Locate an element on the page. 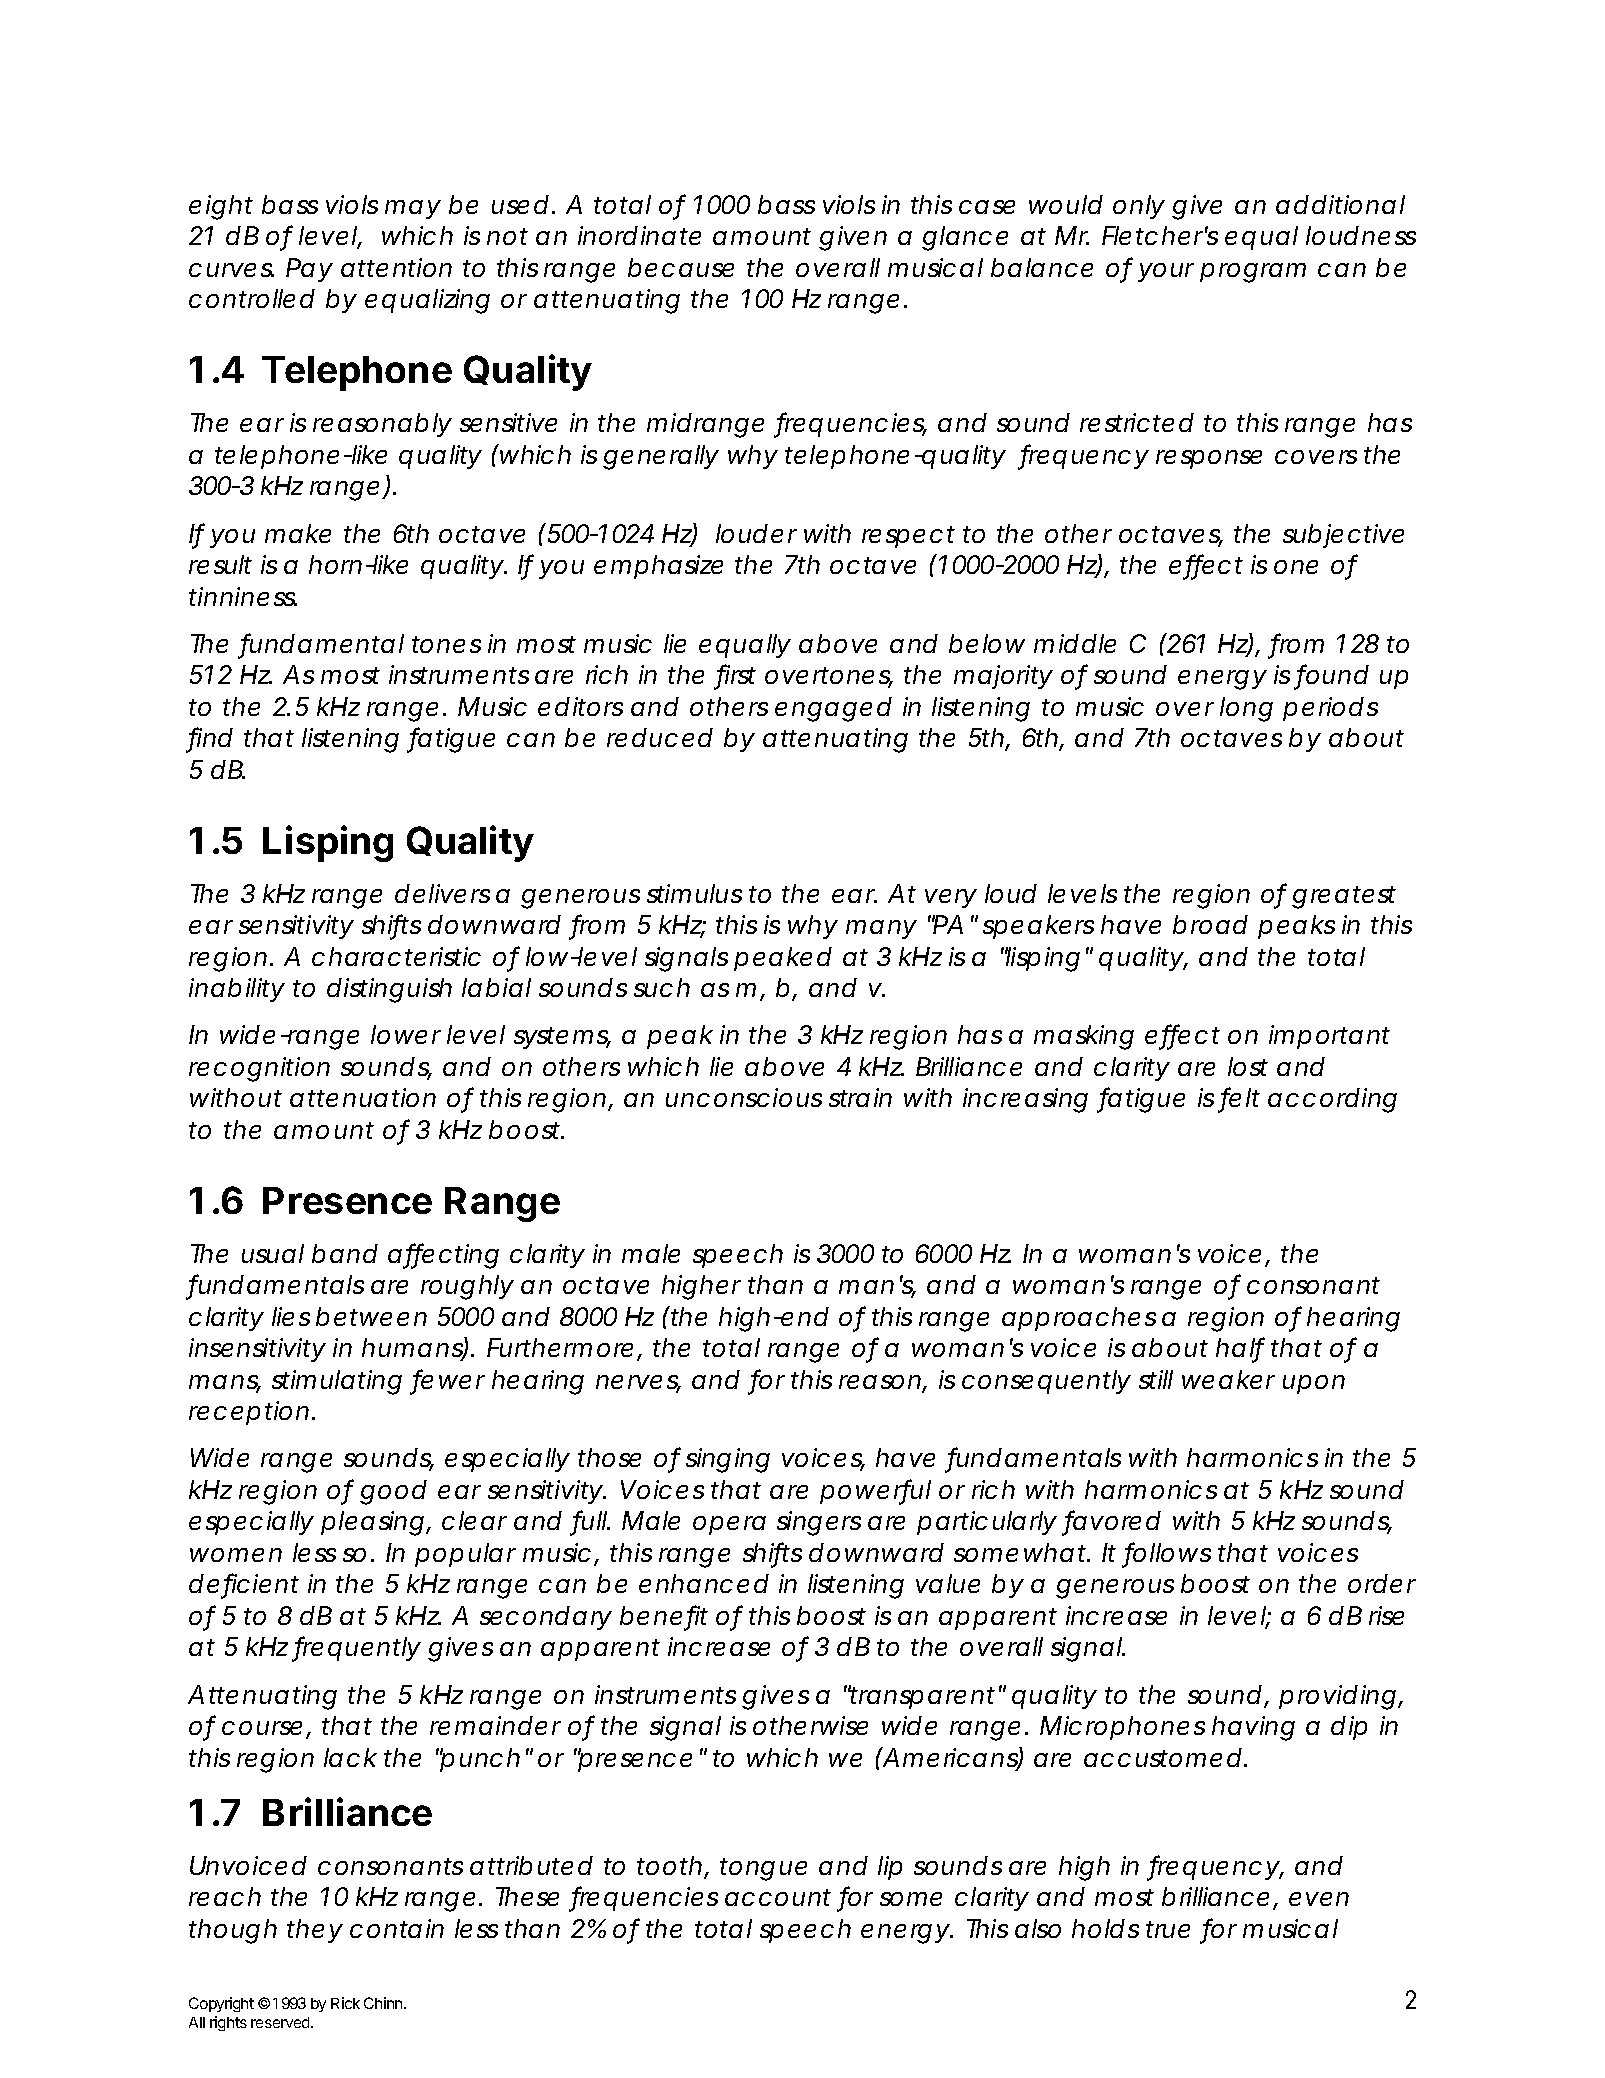 The width and height of the page is (1605, 2078). Pay is located at coordinates (309, 270).
